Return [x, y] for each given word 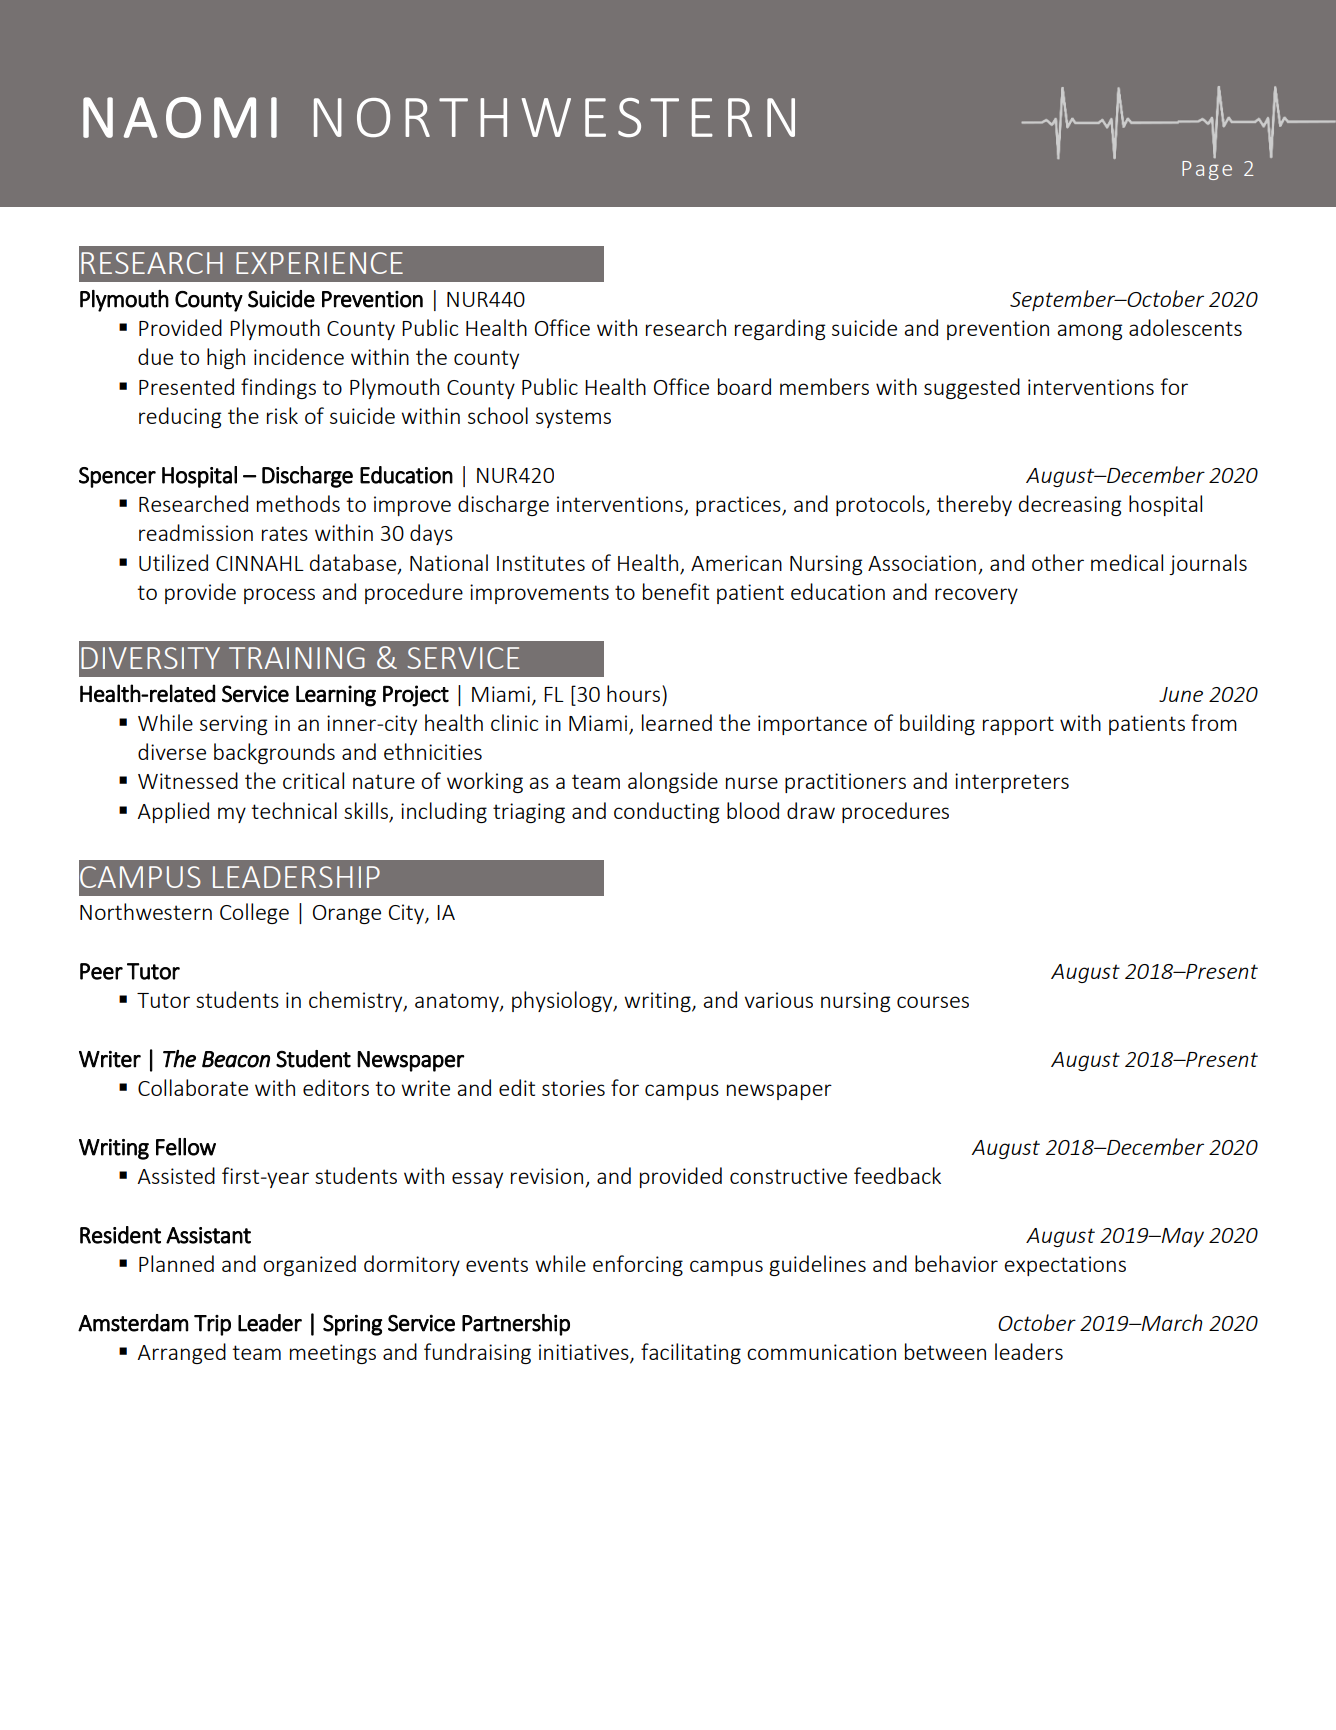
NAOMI [180, 117]
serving [233, 725]
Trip [212, 1325]
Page [1207, 170]
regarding [780, 329]
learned [677, 722]
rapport [1018, 725]
